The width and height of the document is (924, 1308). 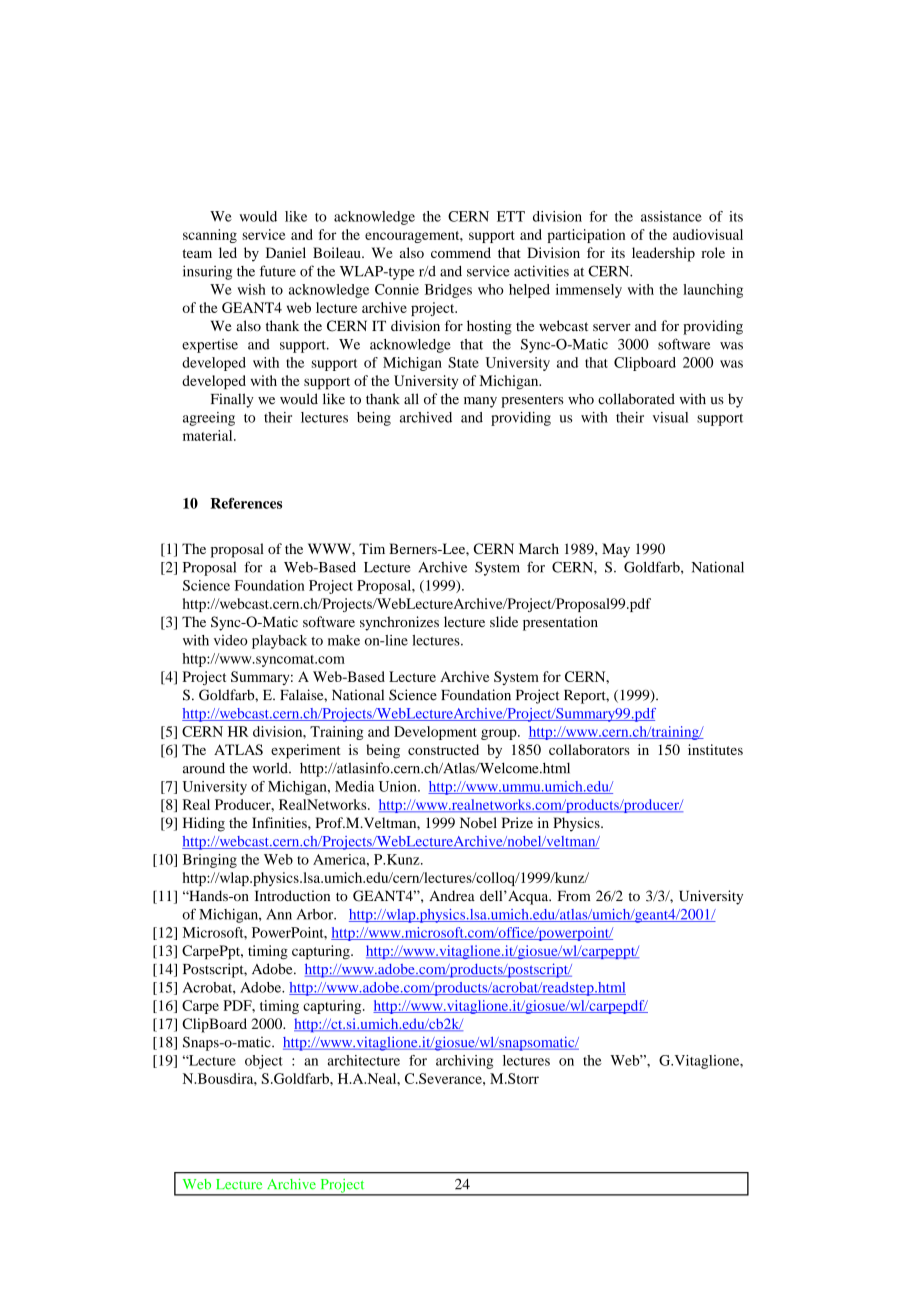 I want to click on Daniel, so click(x=286, y=252).
